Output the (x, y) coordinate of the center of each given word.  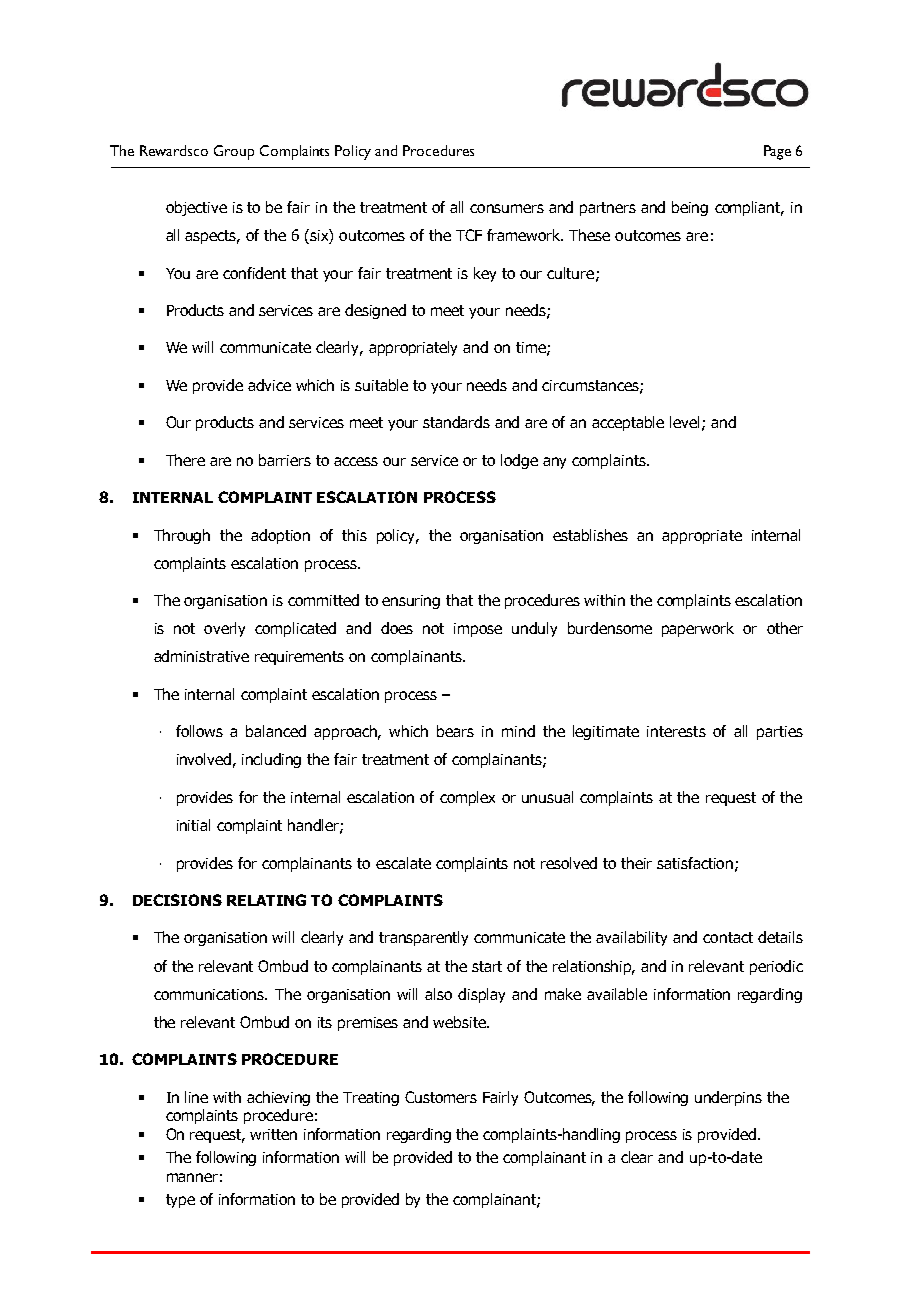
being (690, 208)
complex (467, 798)
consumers (507, 208)
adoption (280, 536)
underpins (728, 1098)
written (273, 1134)
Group (234, 152)
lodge (519, 461)
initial (193, 825)
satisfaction (696, 864)
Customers (441, 1097)
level (684, 422)
